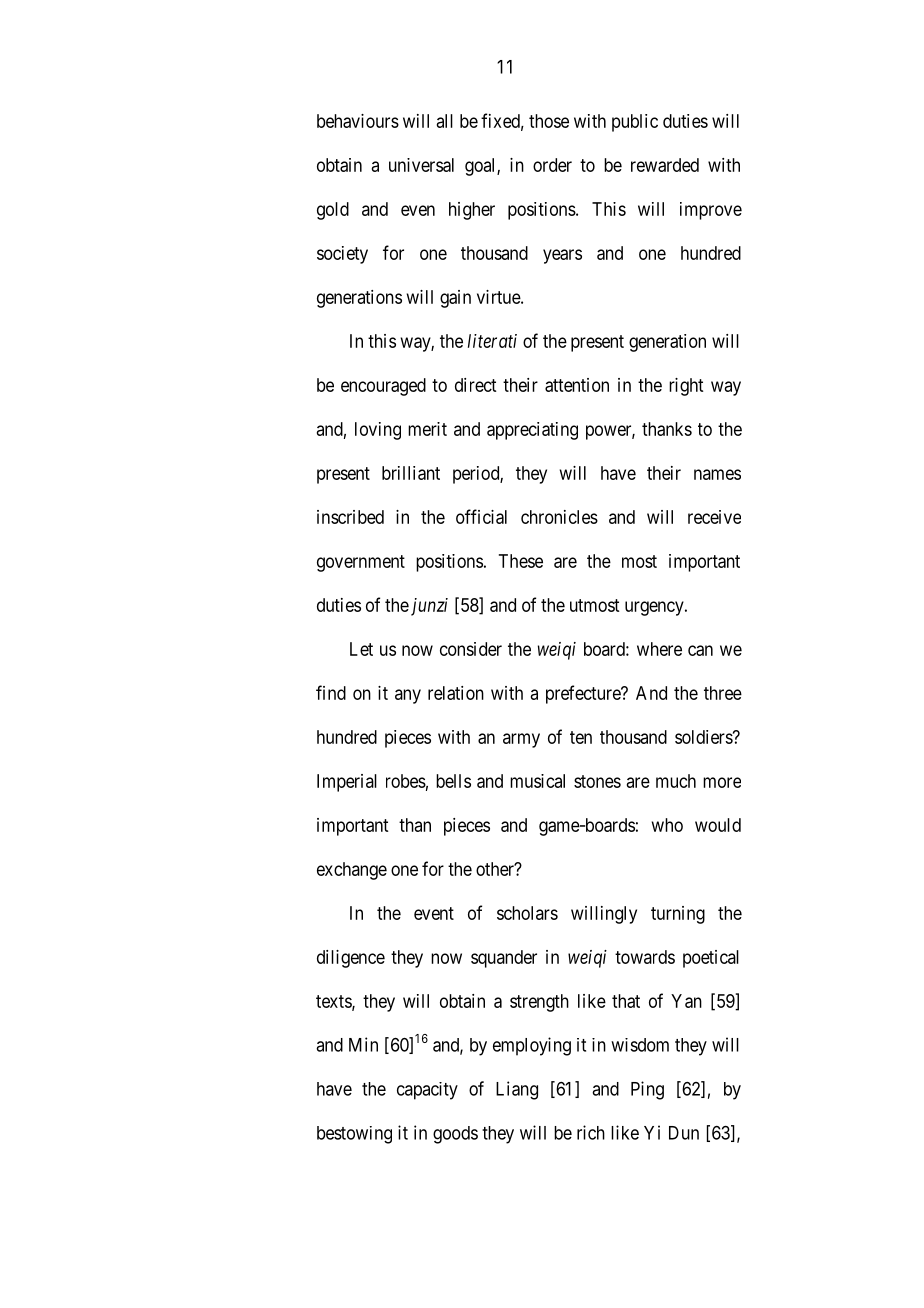  Describe the element at coordinates (552, 165) in the image. I see `order` at that location.
